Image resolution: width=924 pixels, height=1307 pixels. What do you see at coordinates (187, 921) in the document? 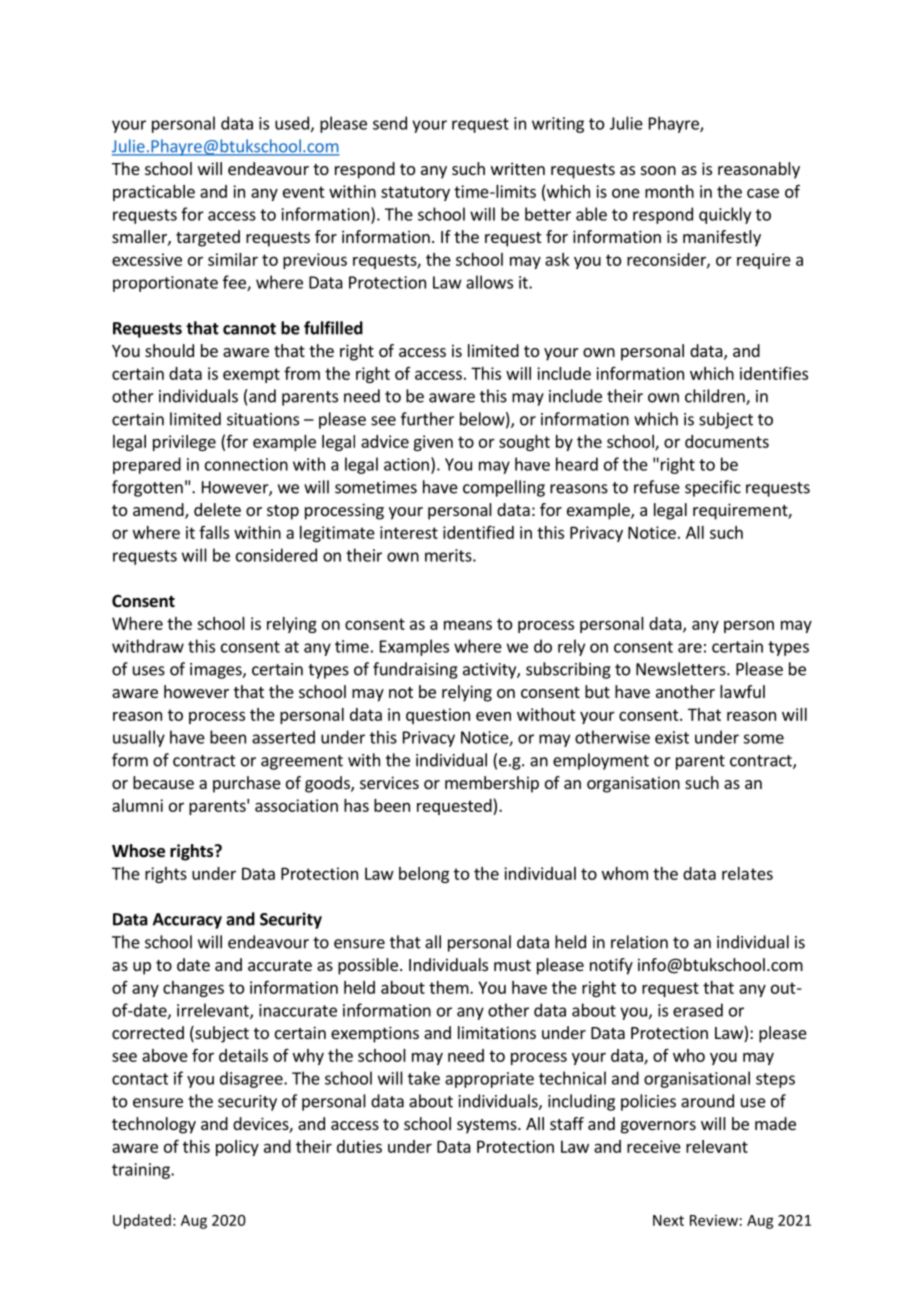
I see `Accuracy` at bounding box center [187, 921].
